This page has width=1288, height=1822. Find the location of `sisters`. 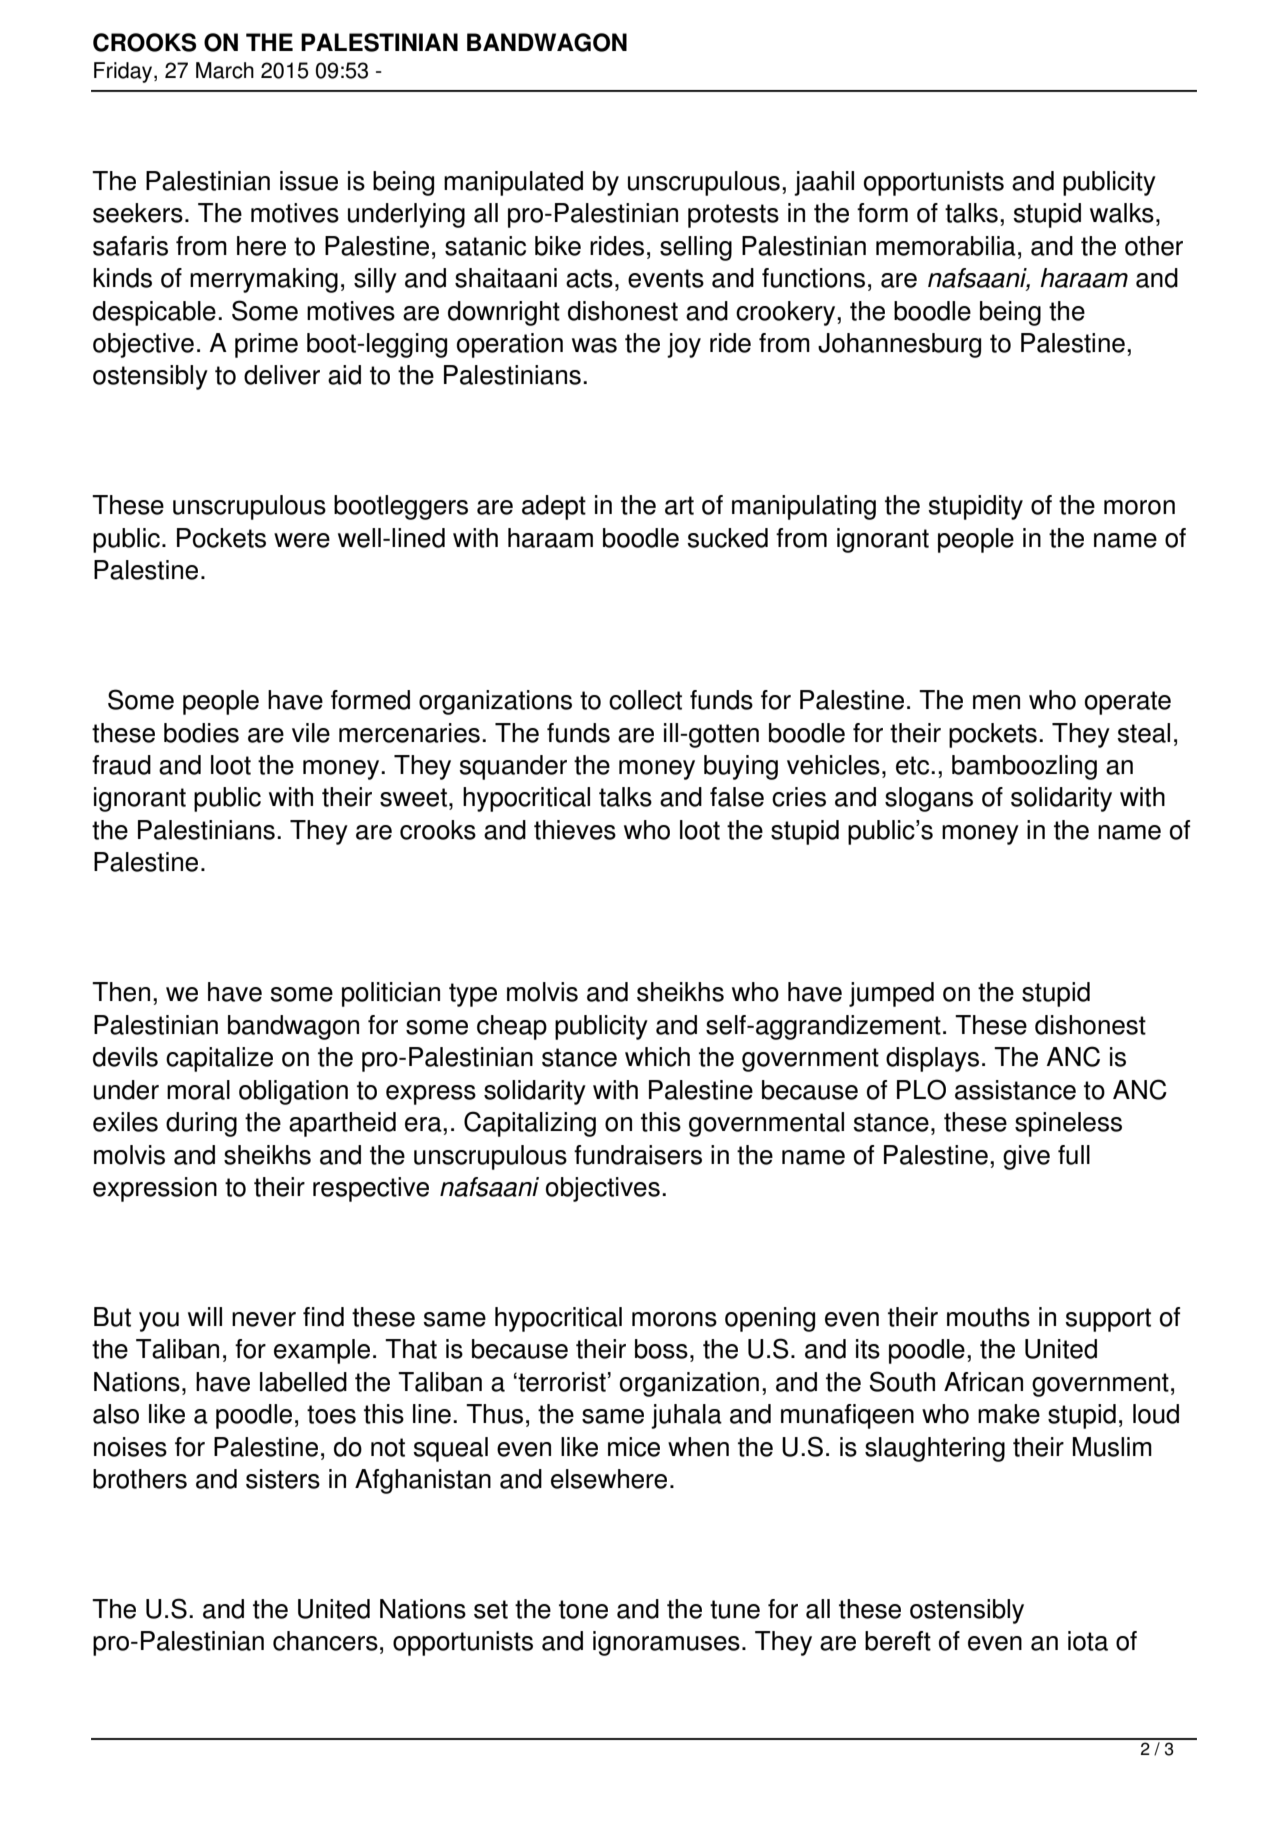

sisters is located at coordinates (283, 1479).
